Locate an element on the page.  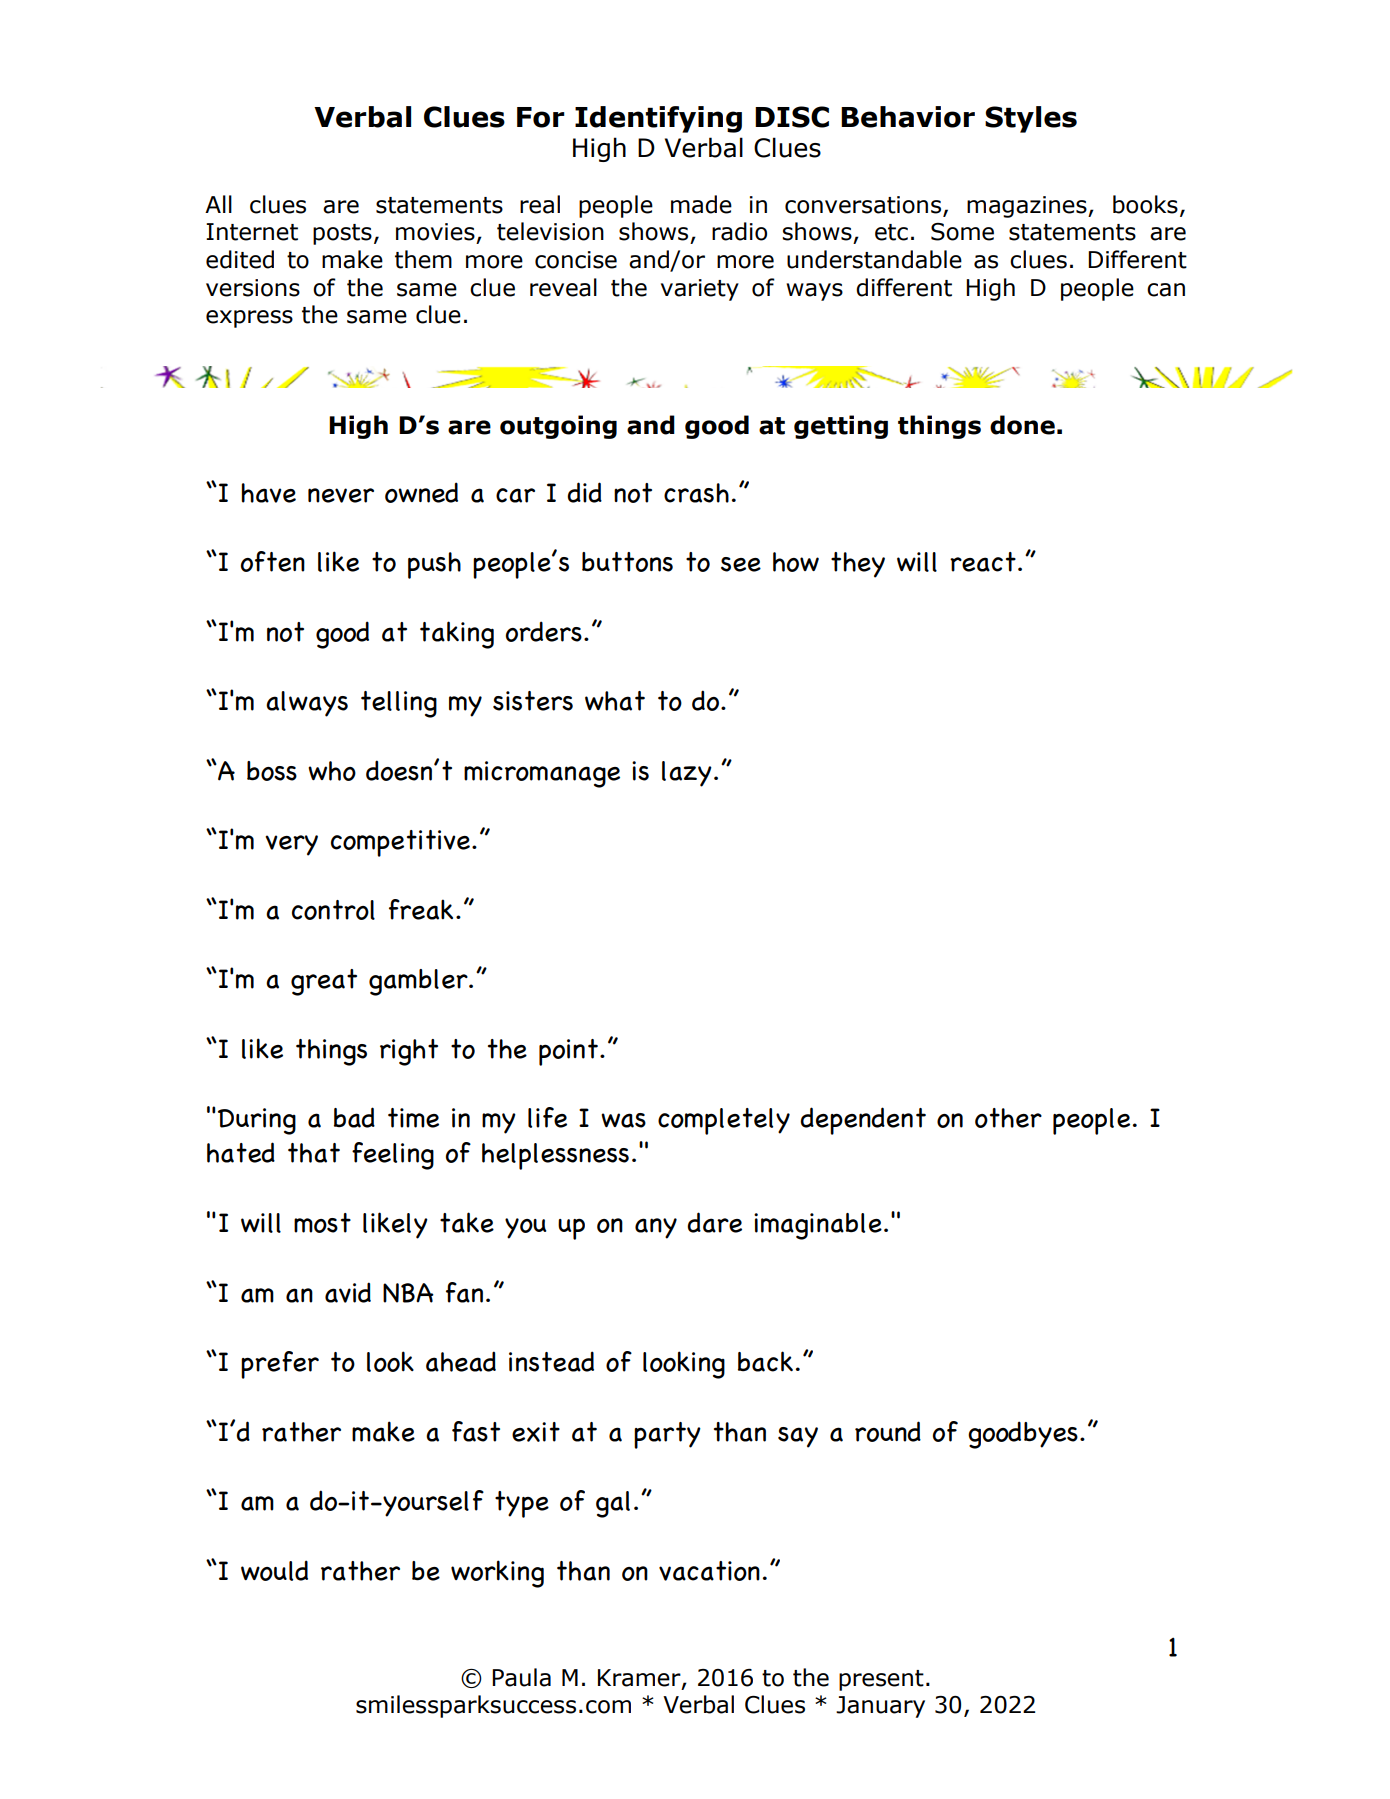
would is located at coordinates (274, 1570).
